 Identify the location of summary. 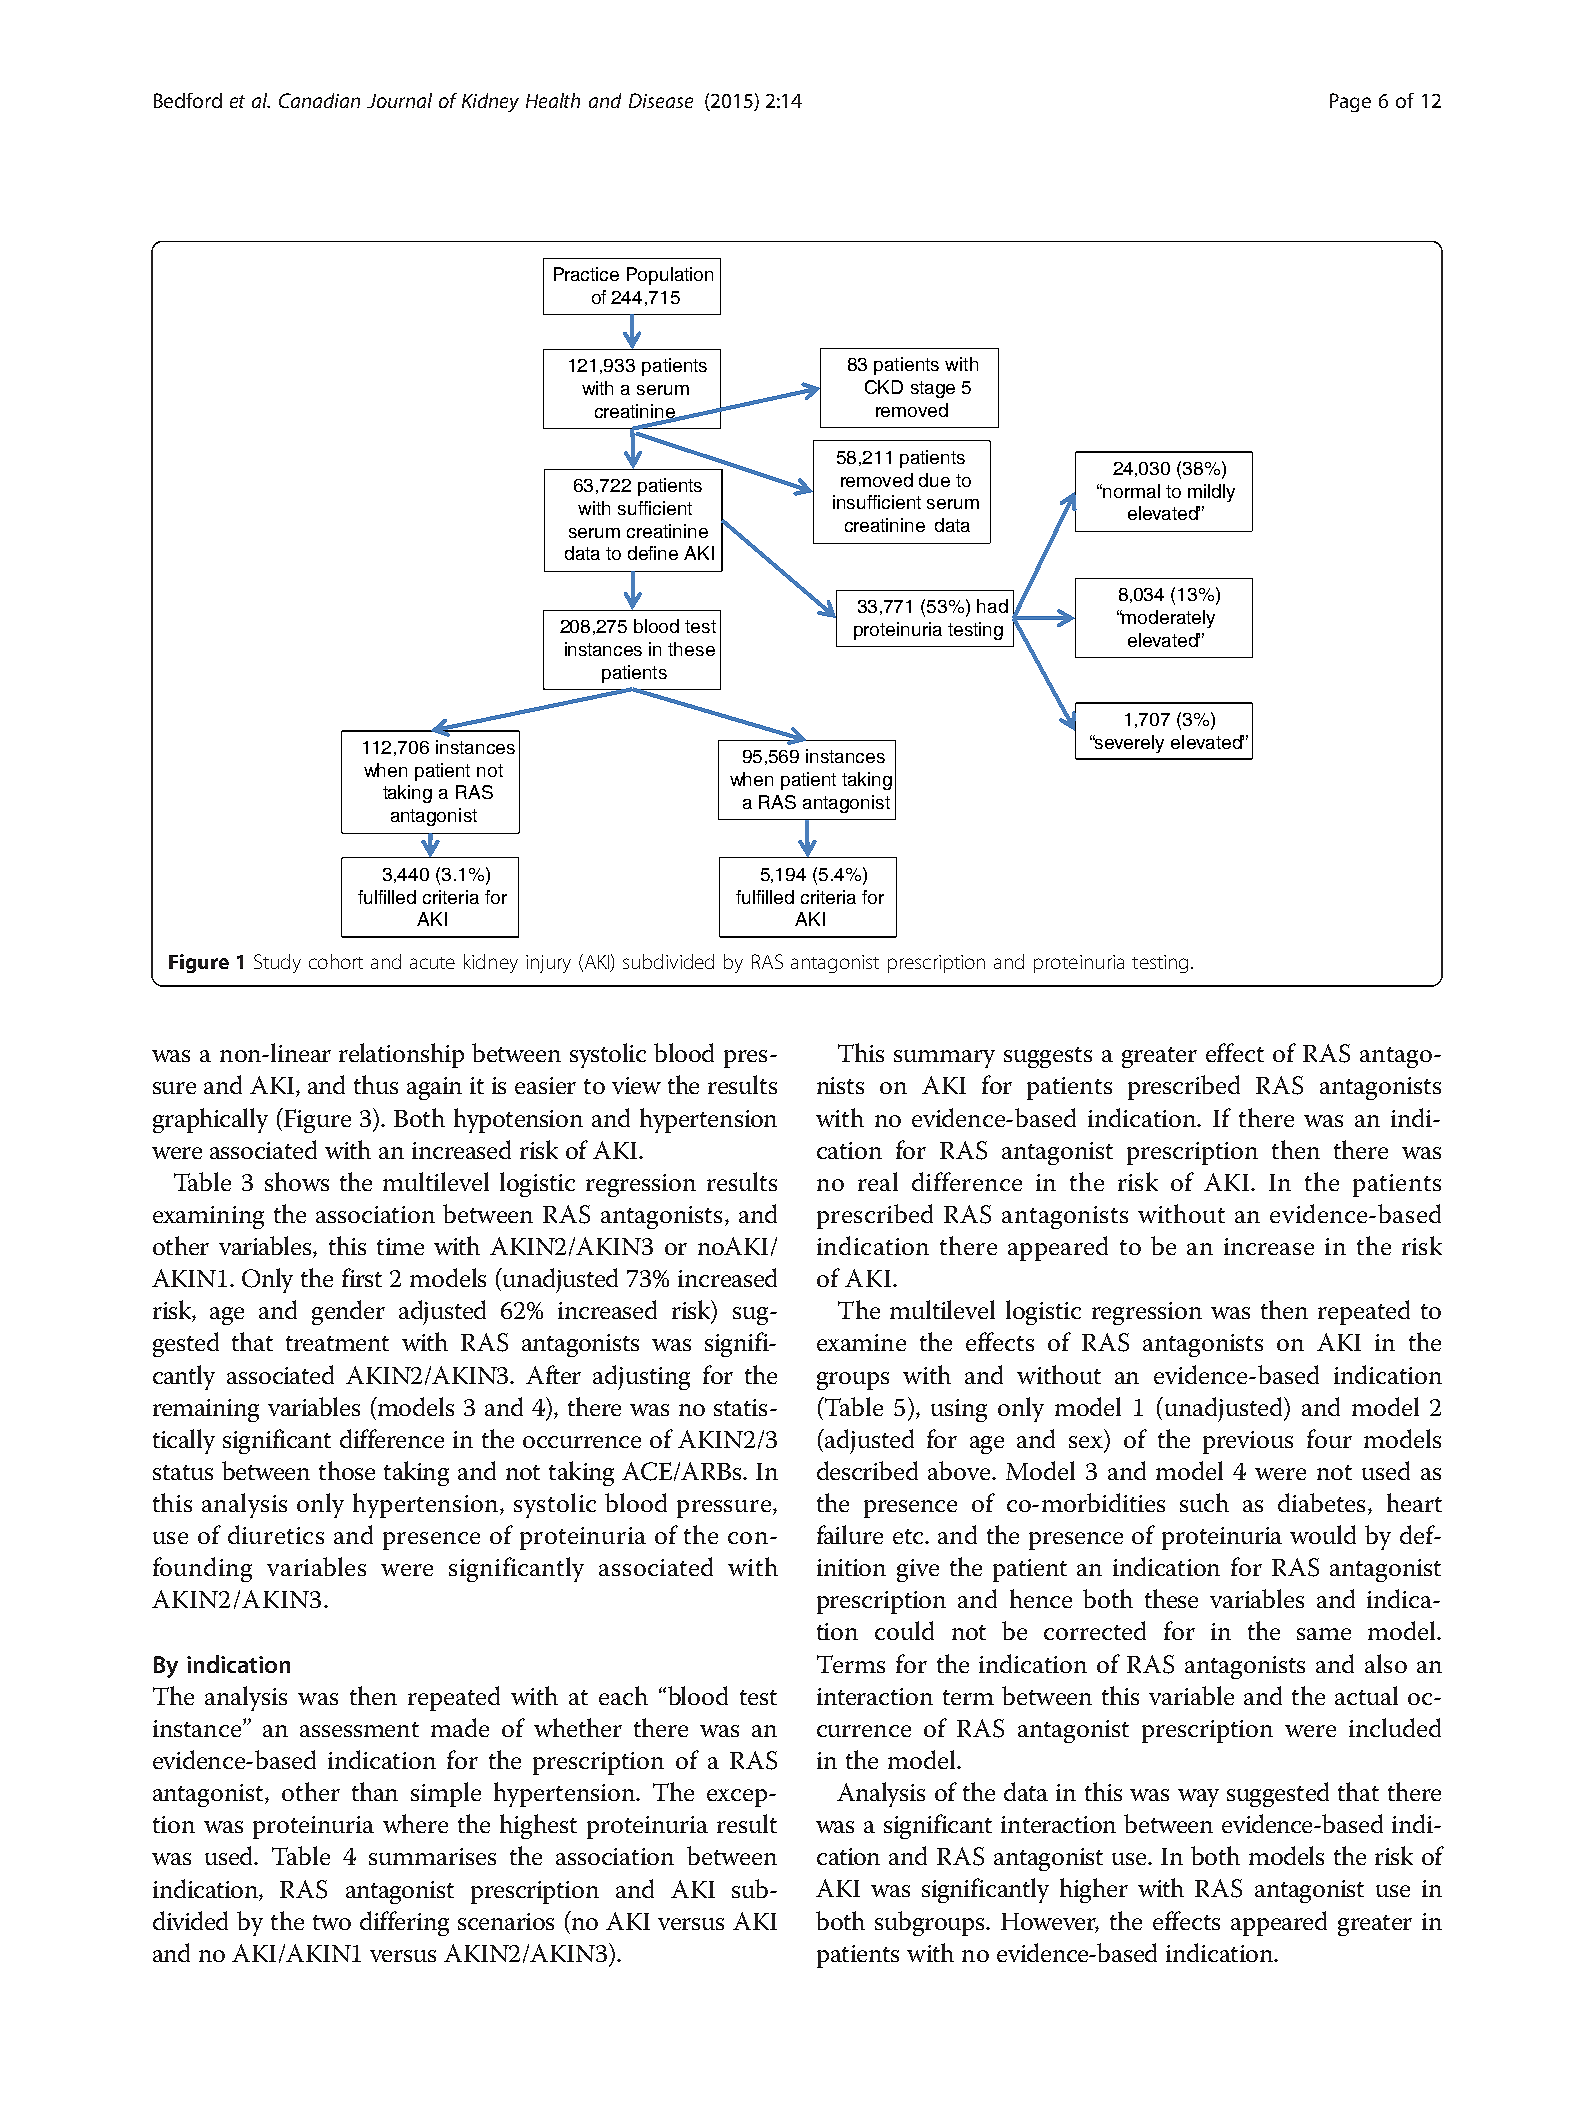
(944, 1059).
